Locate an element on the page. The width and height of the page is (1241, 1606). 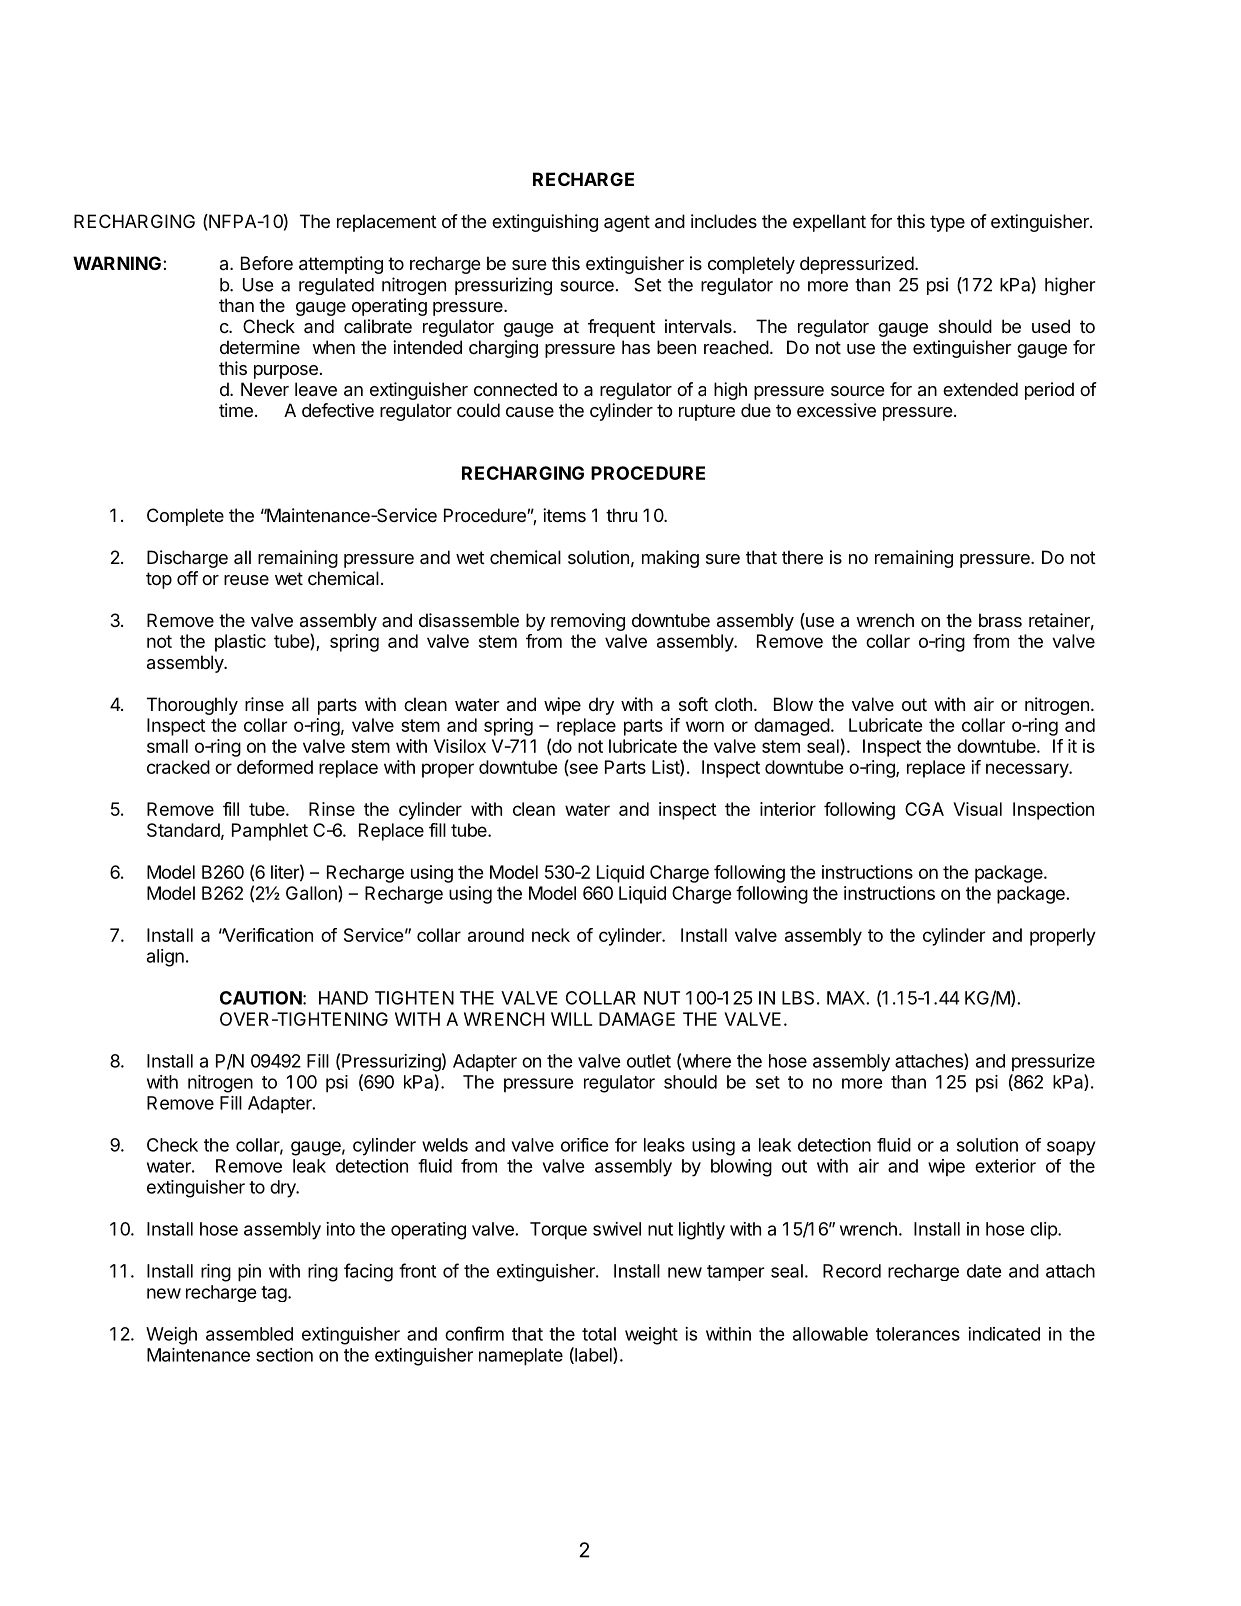
assembled is located at coordinates (249, 1334).
